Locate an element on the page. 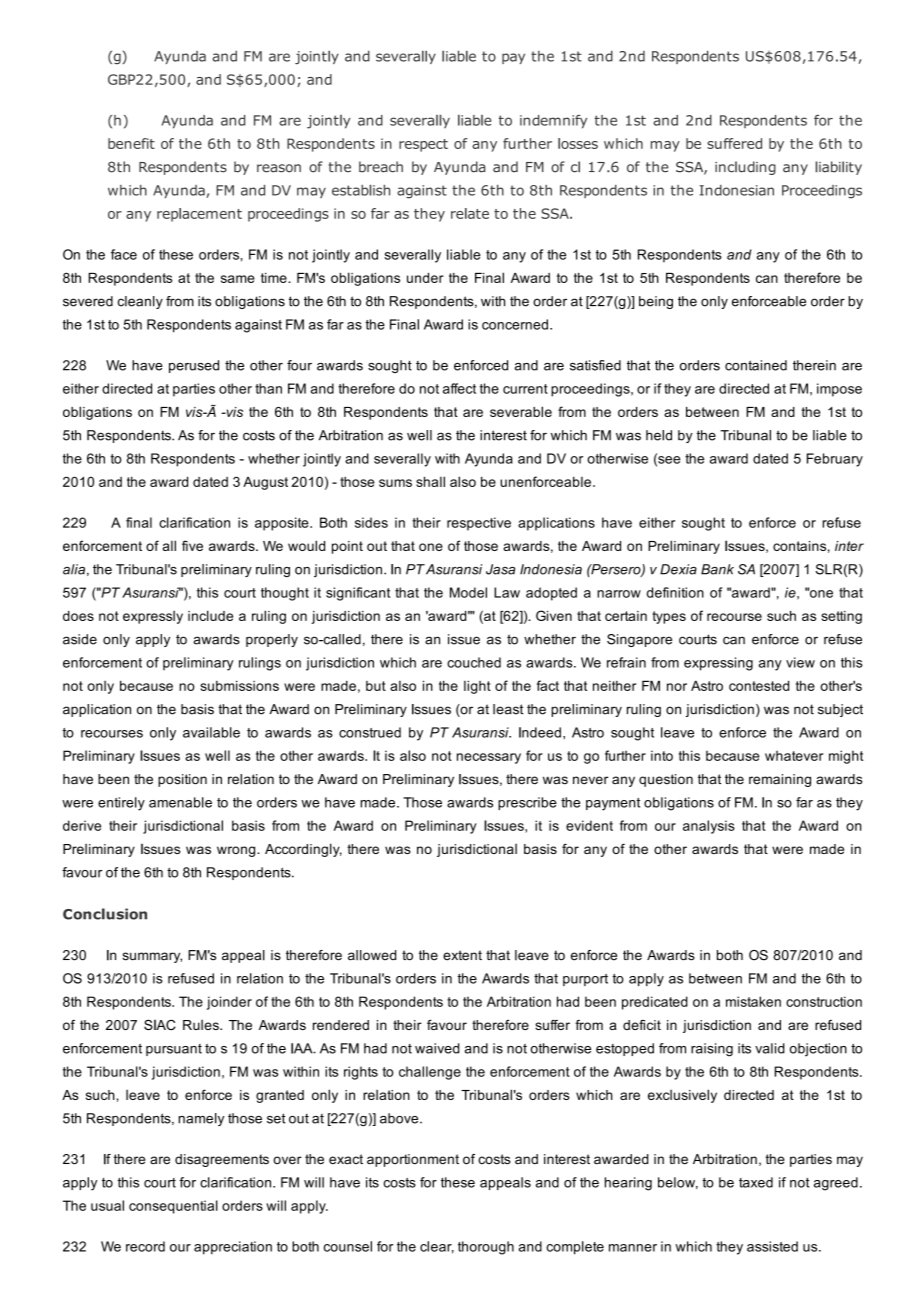 The width and height of the page is (924, 1308). relate is located at coordinates (470, 213).
